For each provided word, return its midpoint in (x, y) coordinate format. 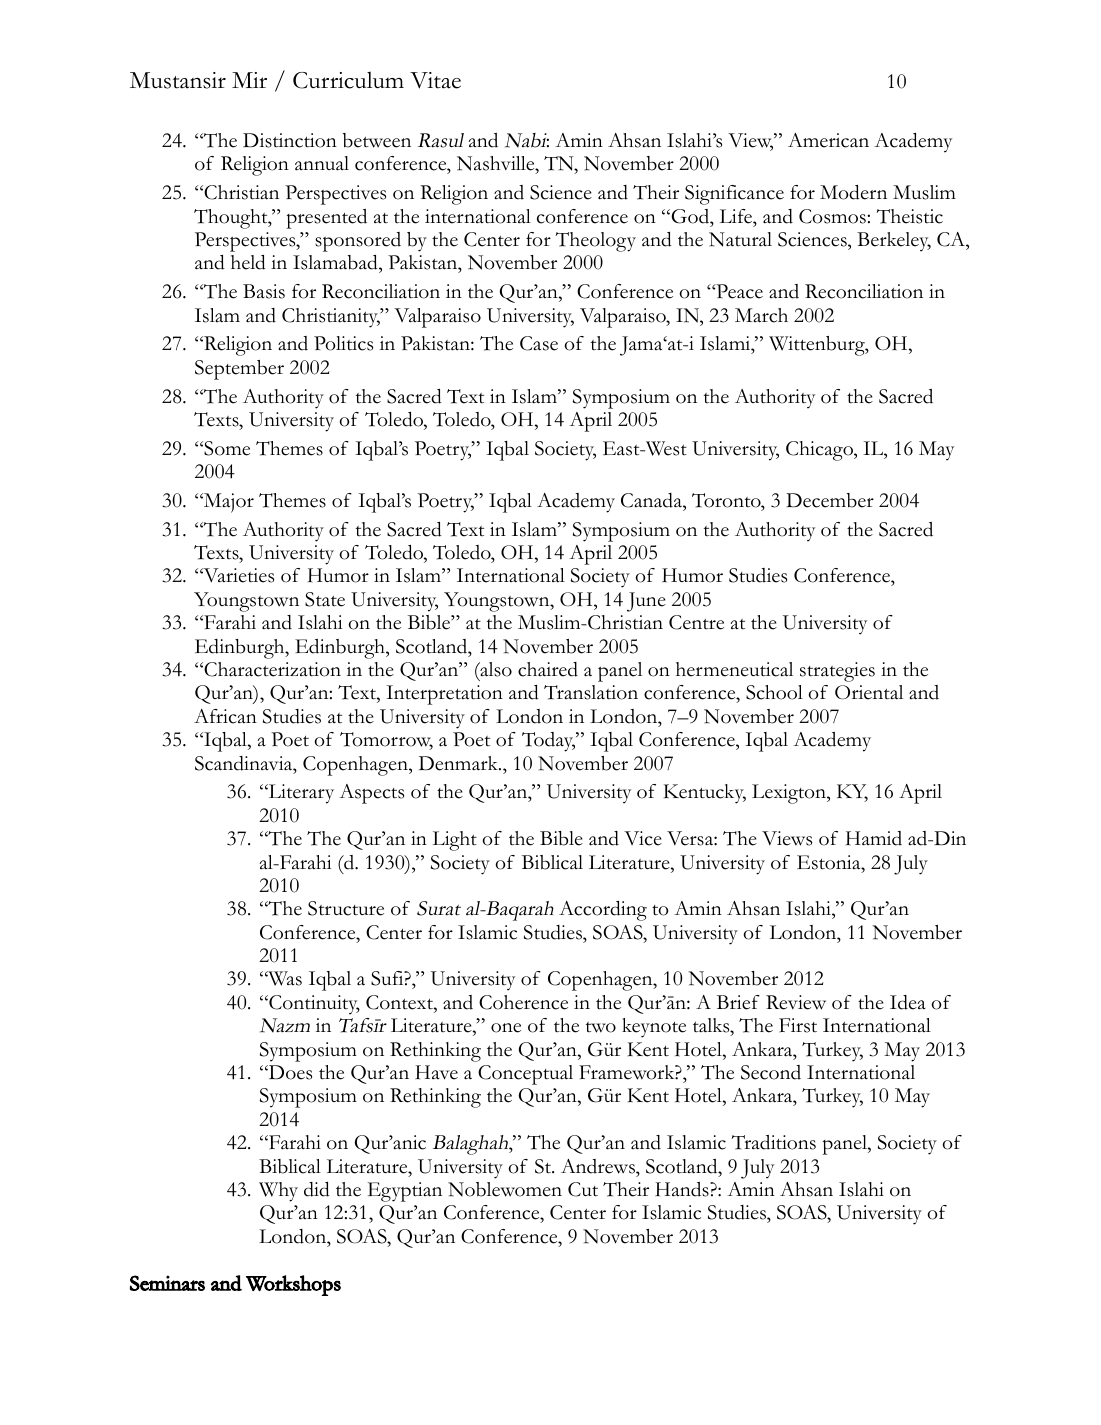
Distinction (290, 140)
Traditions (773, 1142)
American (828, 140)
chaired (548, 669)
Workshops (293, 1285)
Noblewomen (505, 1189)
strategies (837, 672)
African (225, 716)
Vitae (435, 80)
